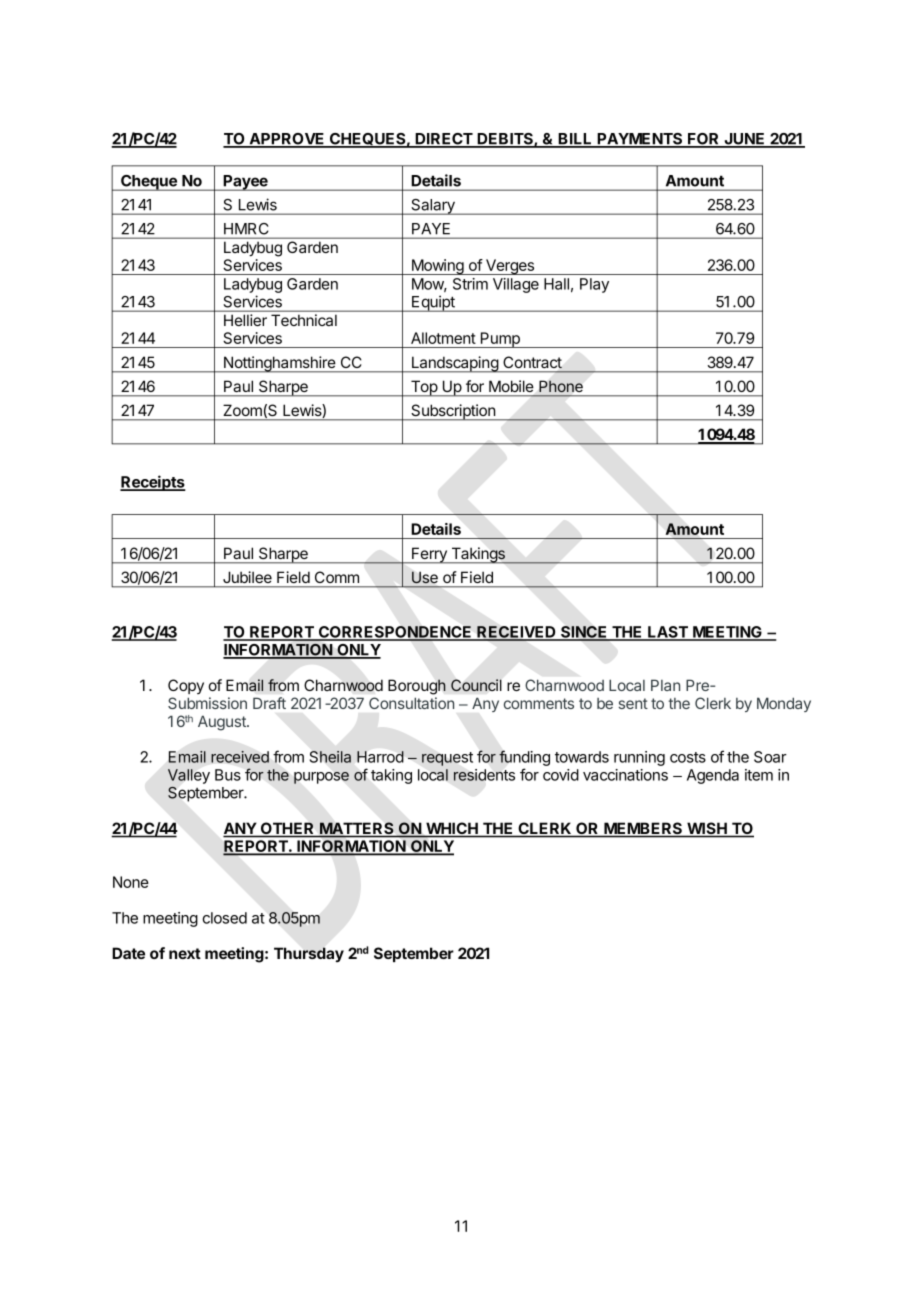 This page has width=924, height=1308. I want to click on DIRECT, so click(444, 140).
